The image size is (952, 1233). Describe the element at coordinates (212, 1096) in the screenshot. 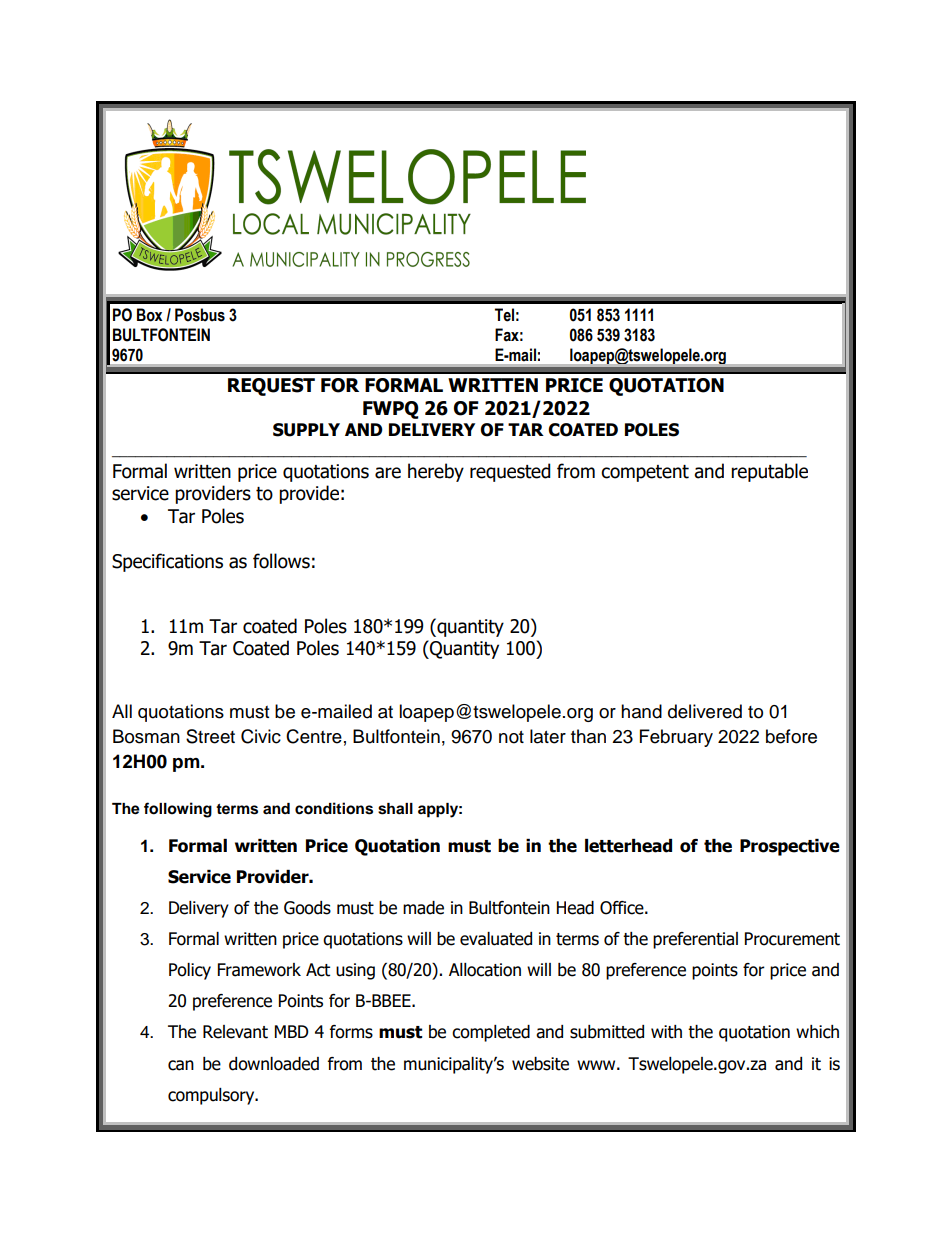

I see `compulsory` at that location.
